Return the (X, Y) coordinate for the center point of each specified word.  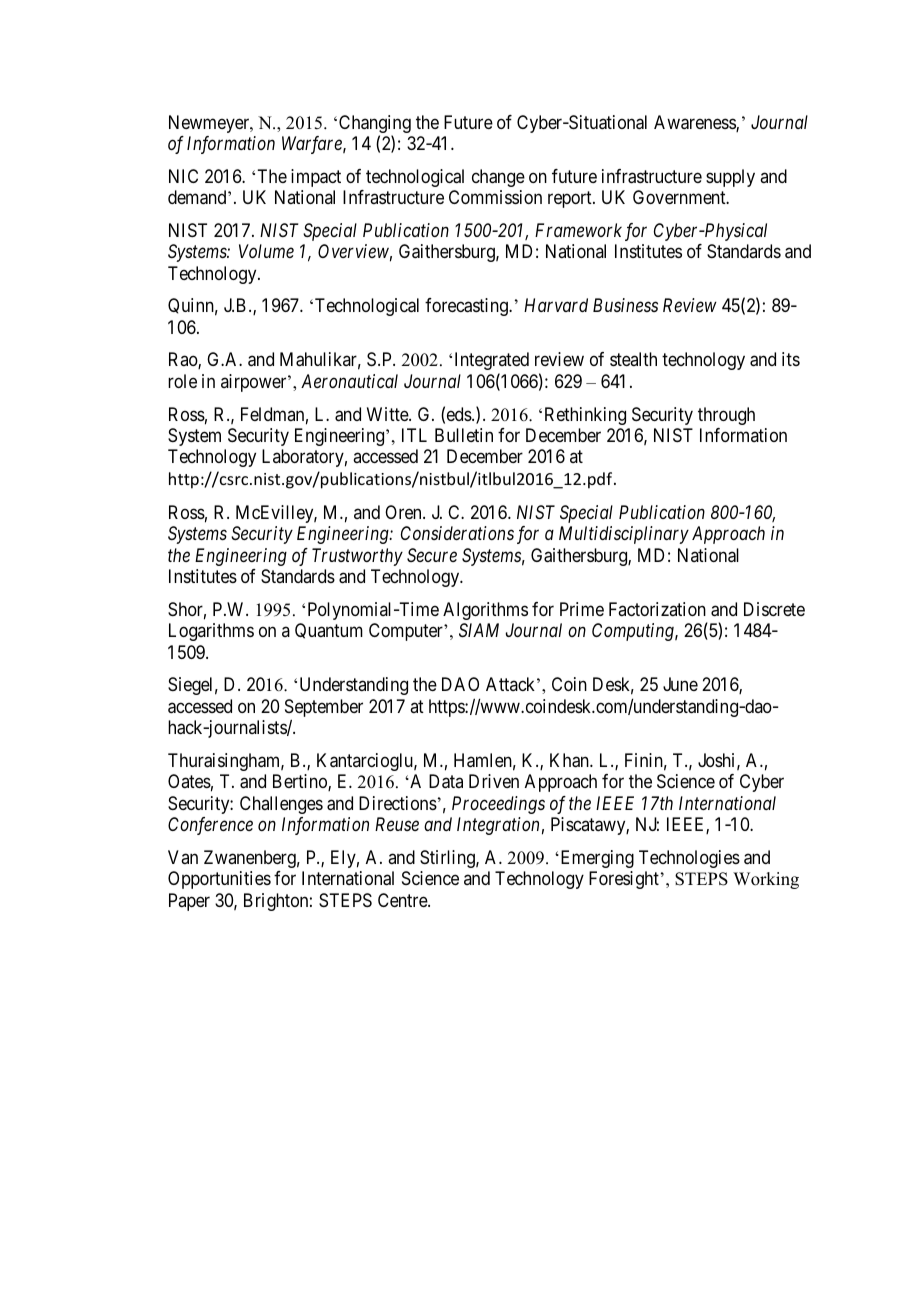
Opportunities (219, 880)
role (182, 381)
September (324, 709)
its (791, 359)
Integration (498, 826)
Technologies (689, 859)
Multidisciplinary (624, 535)
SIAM (479, 630)
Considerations (457, 533)
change (498, 178)
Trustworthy (357, 557)
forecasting (467, 307)
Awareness (695, 123)
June (680, 684)
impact (316, 178)
